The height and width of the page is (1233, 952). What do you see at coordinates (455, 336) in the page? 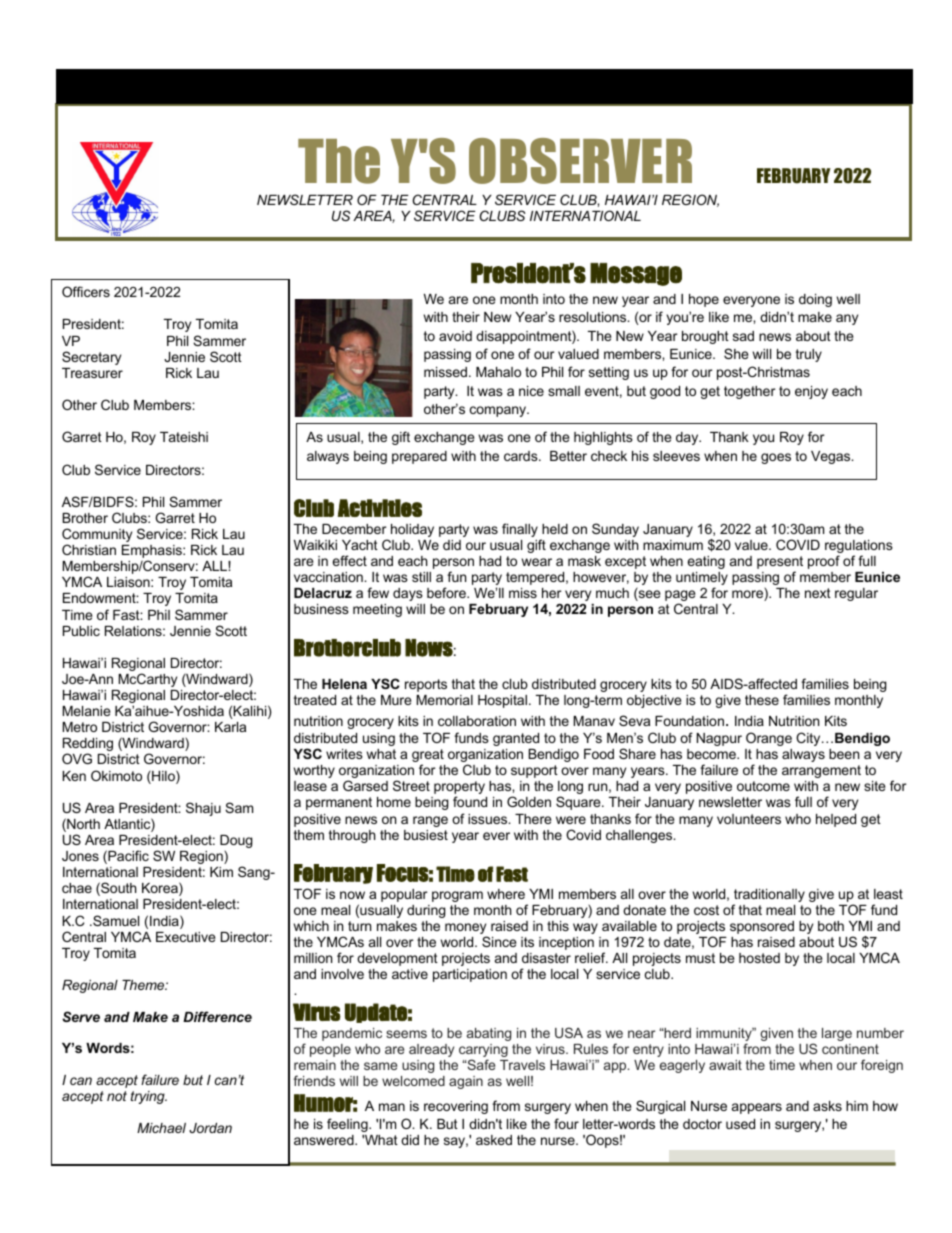
I see `avoid` at bounding box center [455, 336].
